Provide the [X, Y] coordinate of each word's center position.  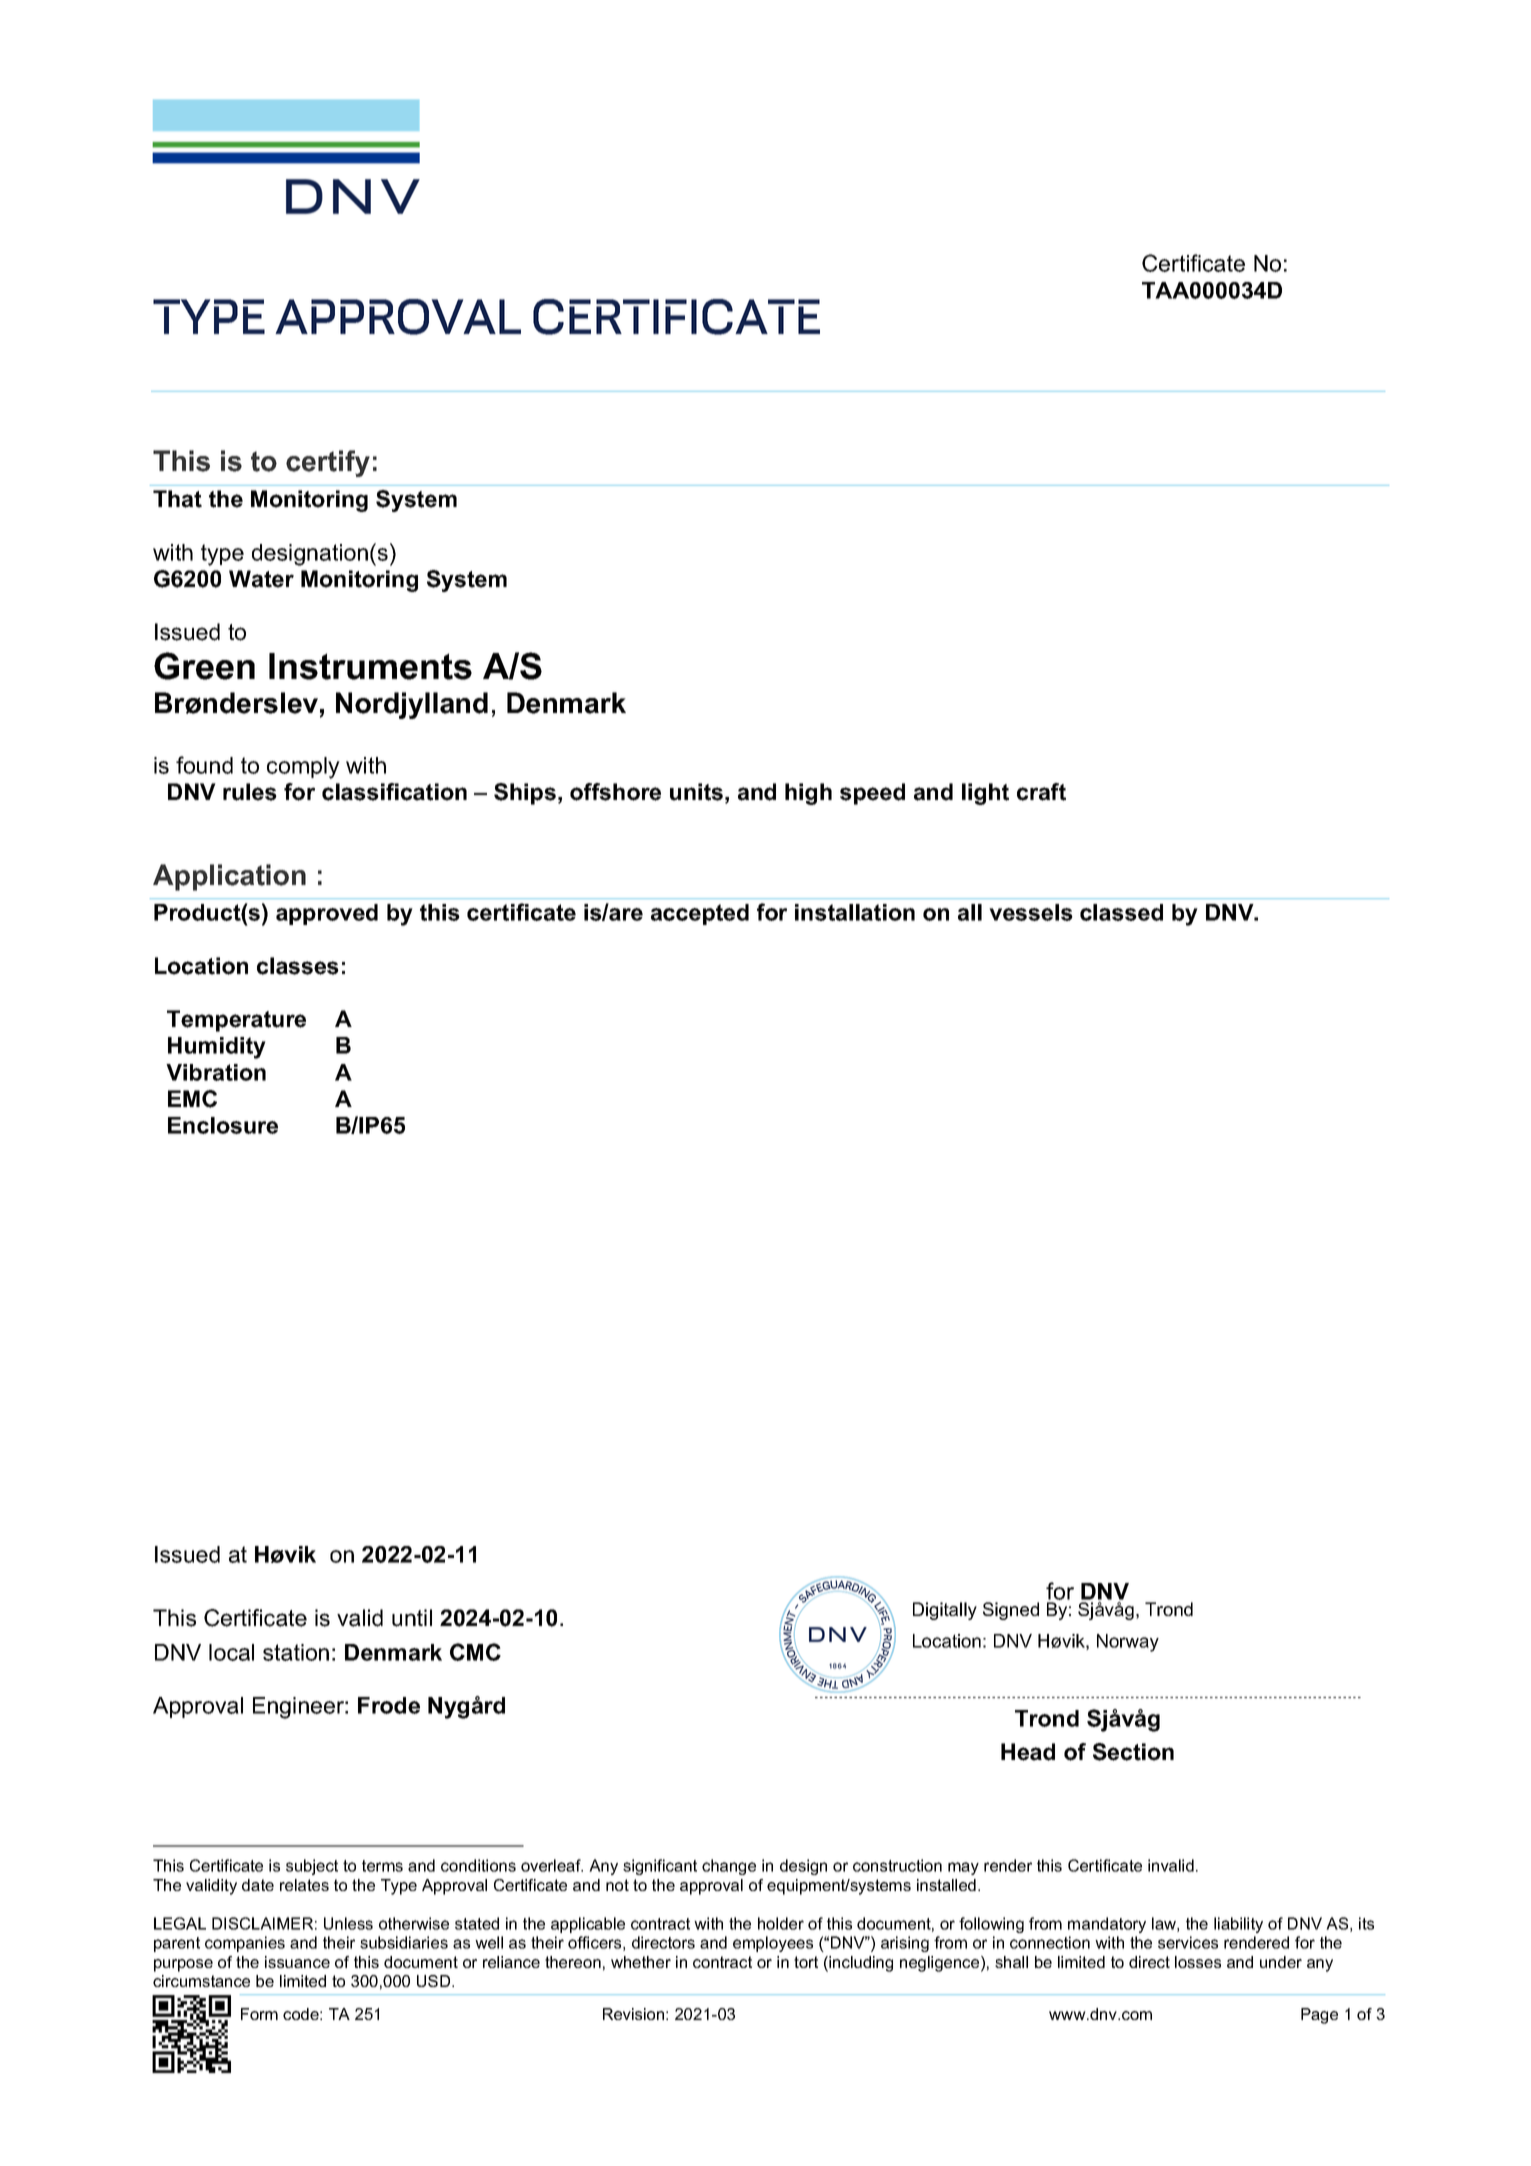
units [696, 792]
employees [773, 1944]
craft [1041, 792]
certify [328, 463]
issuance [297, 1962]
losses [1198, 1962]
